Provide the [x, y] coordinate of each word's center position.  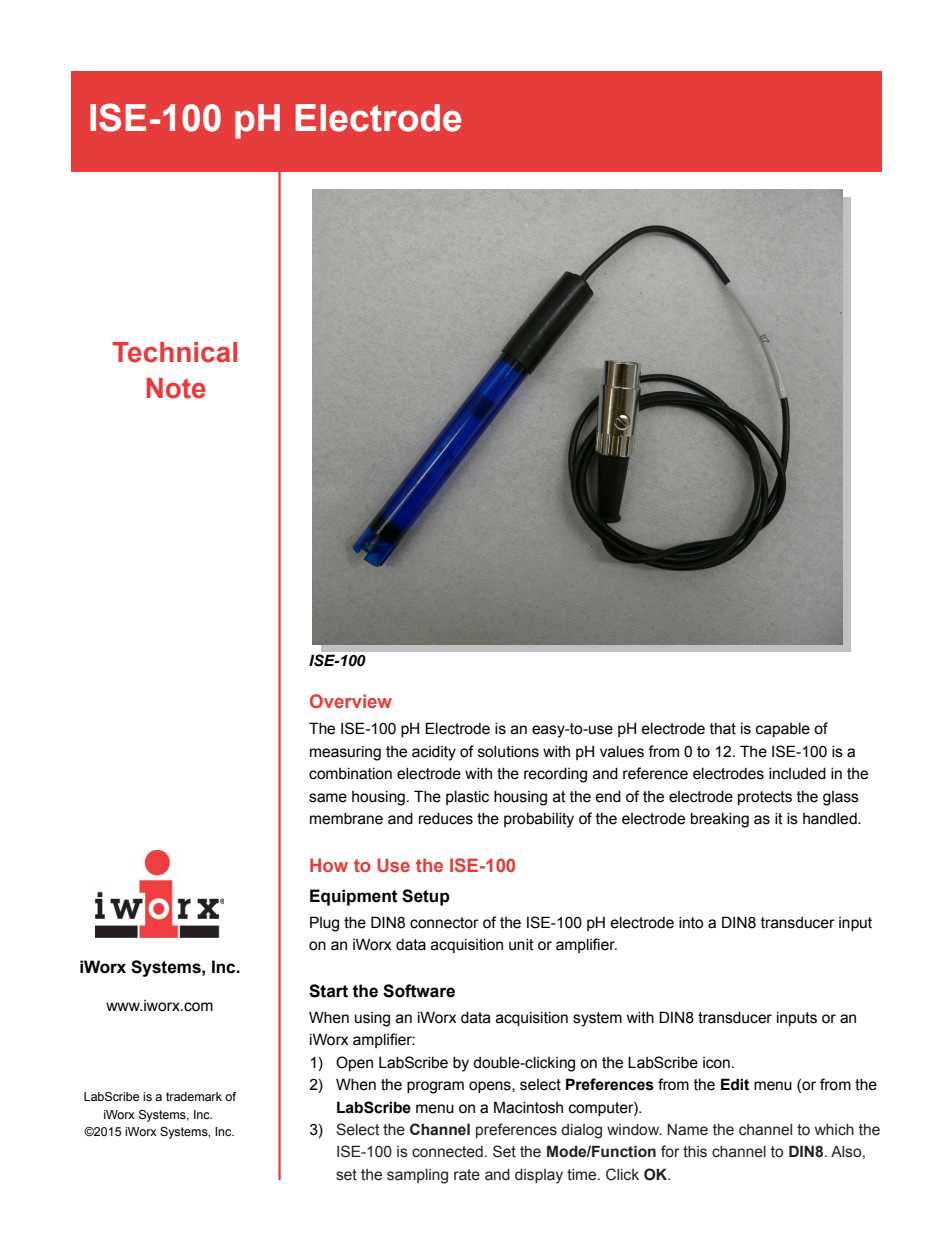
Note [176, 388]
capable [783, 730]
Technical [174, 352]
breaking [720, 820]
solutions [508, 752]
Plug [324, 924]
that [723, 729]
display [539, 1176]
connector [444, 923]
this [695, 1152]
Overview [351, 701]
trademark [194, 1096]
